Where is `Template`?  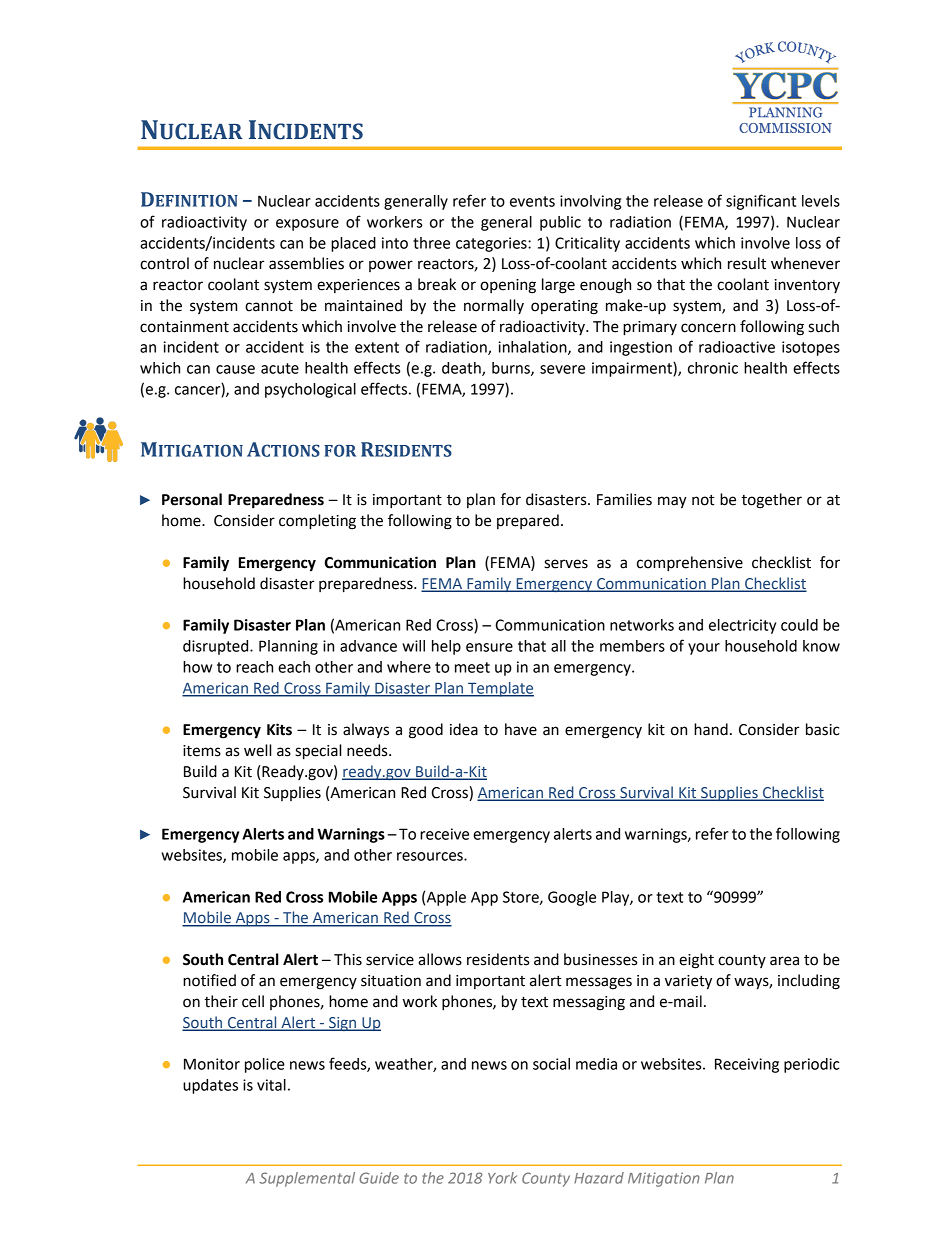 Template is located at coordinates (500, 689).
